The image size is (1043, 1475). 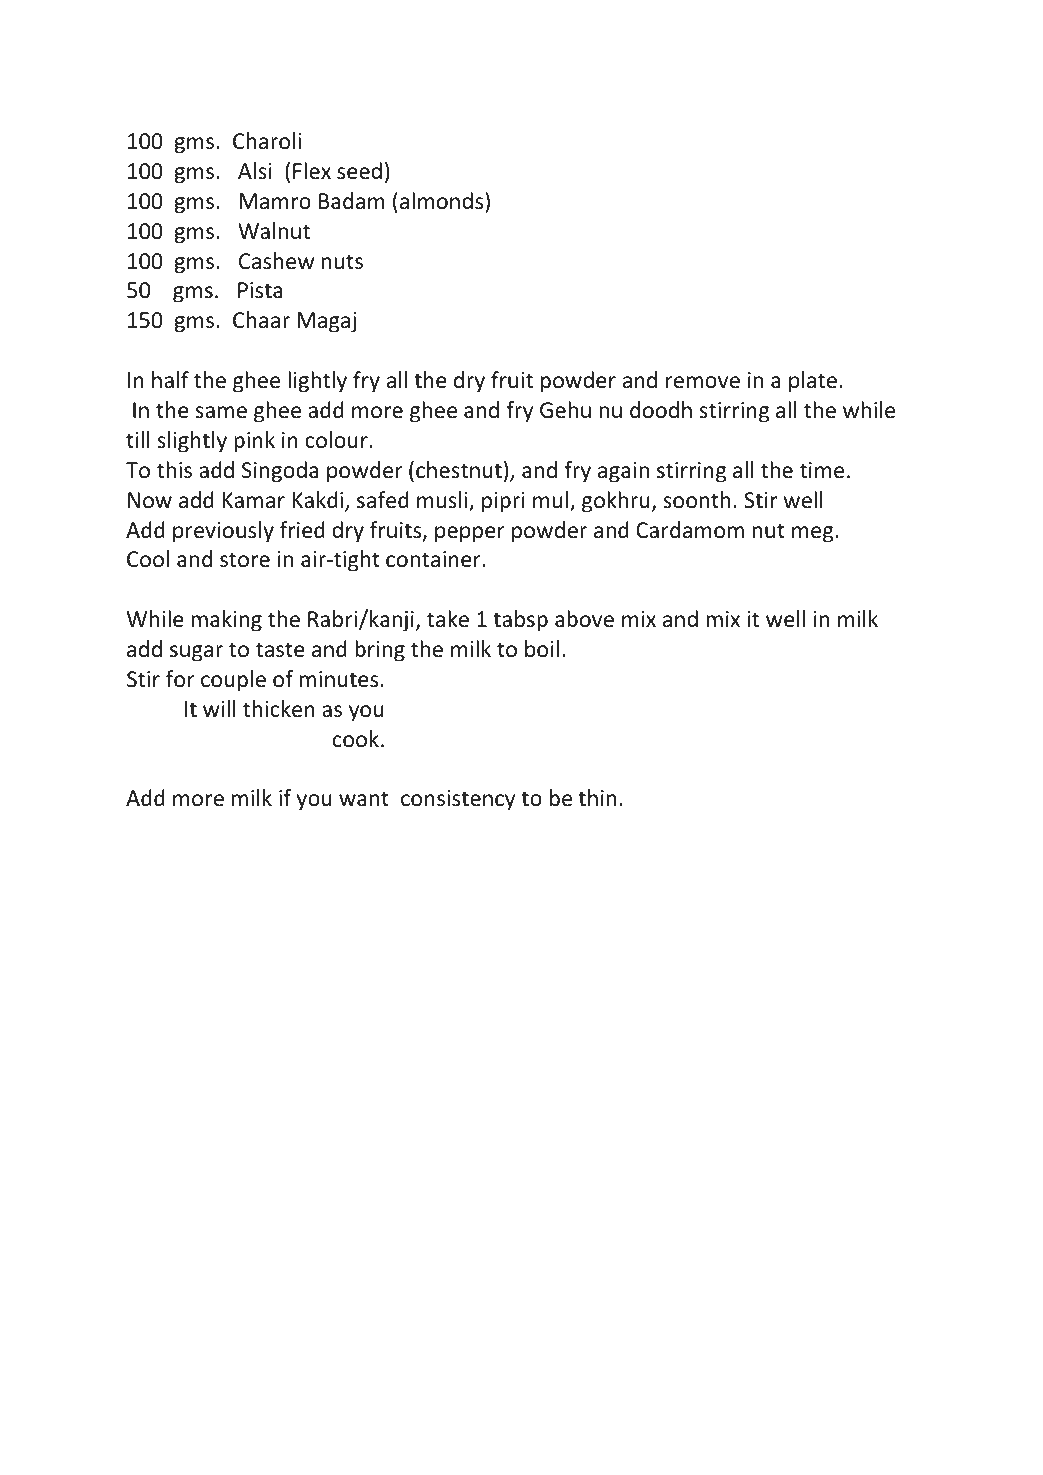 I want to click on consistency, so click(x=458, y=800).
